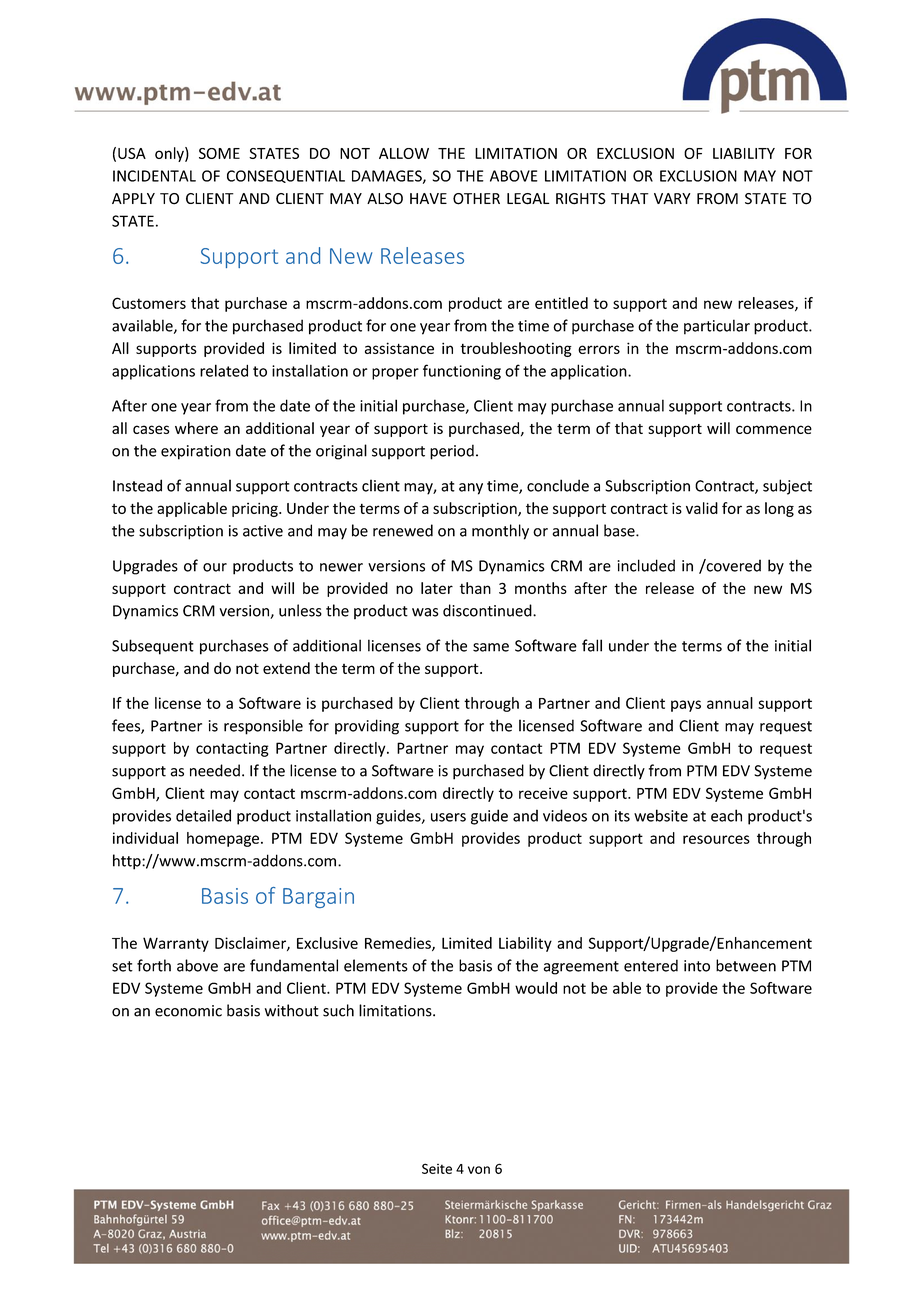  I want to click on any, so click(471, 489).
